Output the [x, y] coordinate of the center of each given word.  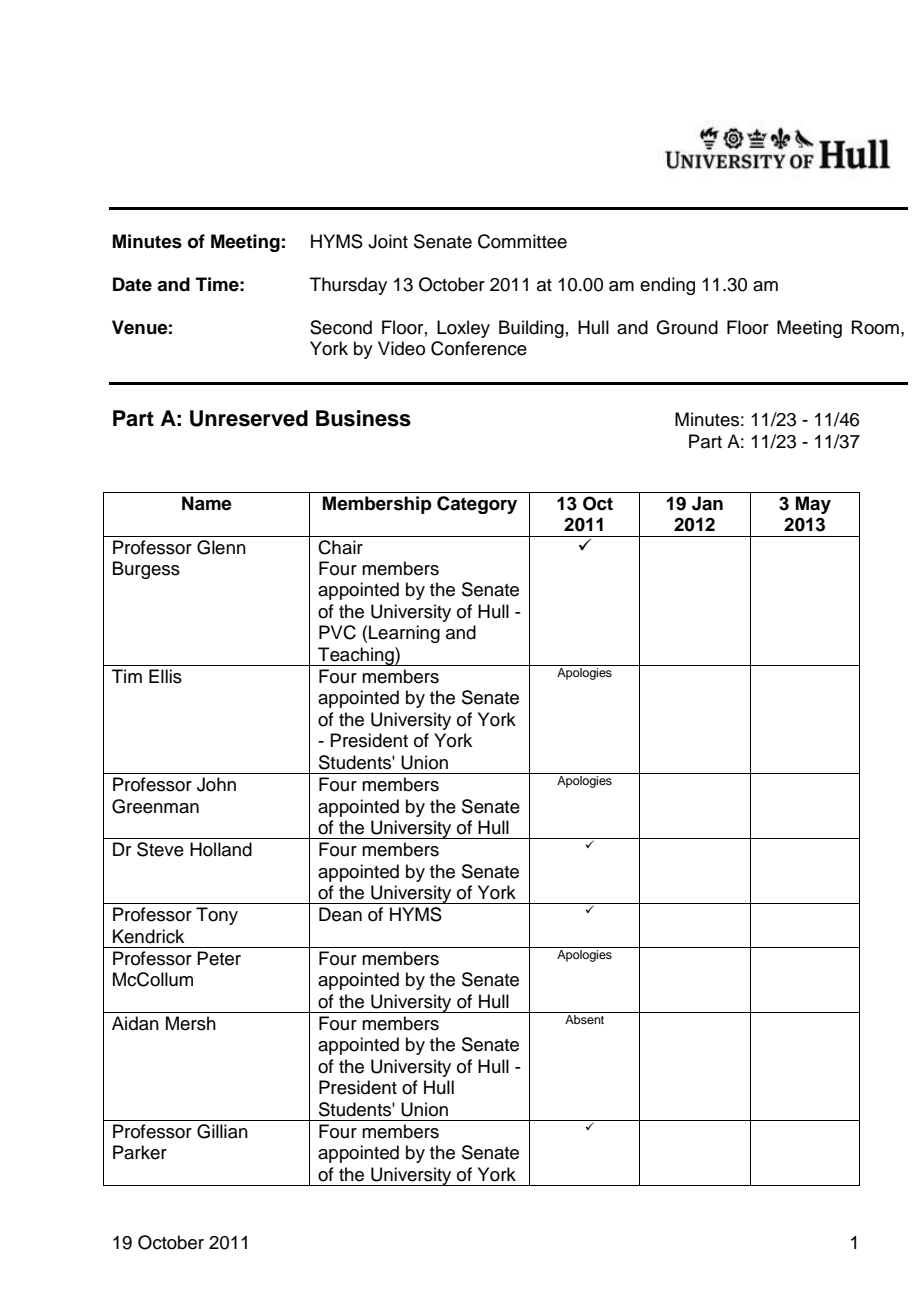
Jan [707, 503]
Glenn [221, 547]
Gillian [222, 1131]
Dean [340, 914]
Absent [584, 1019]
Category [477, 505]
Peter [219, 958]
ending [667, 286]
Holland [221, 849]
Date [132, 284]
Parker [140, 1152]
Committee [522, 241]
